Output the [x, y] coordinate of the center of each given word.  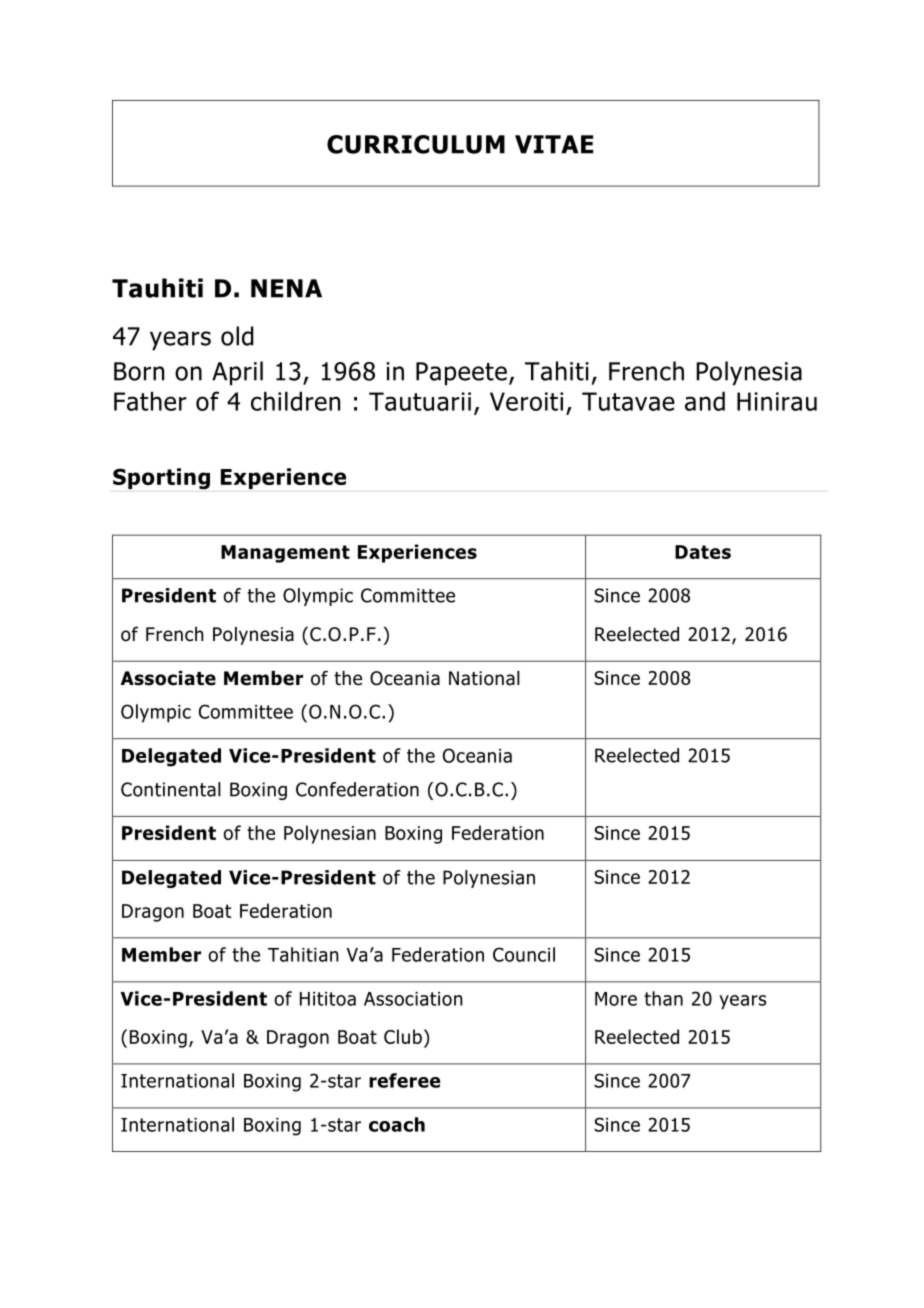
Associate [168, 678]
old [237, 336]
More [616, 999]
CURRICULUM [416, 144]
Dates [703, 552]
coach [397, 1124]
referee [404, 1080]
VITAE [554, 144]
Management [285, 554]
